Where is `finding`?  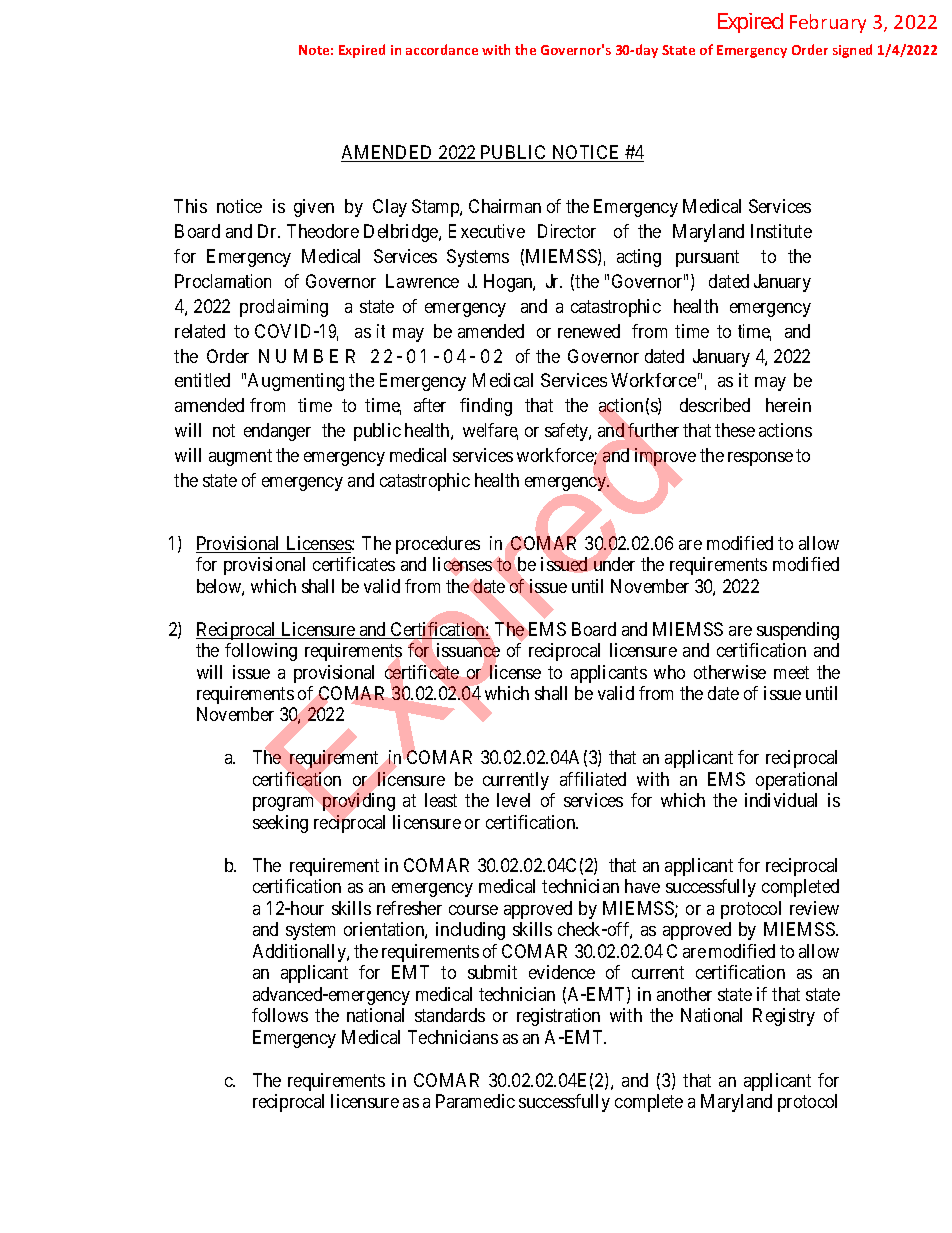
finding is located at coordinates (486, 407).
